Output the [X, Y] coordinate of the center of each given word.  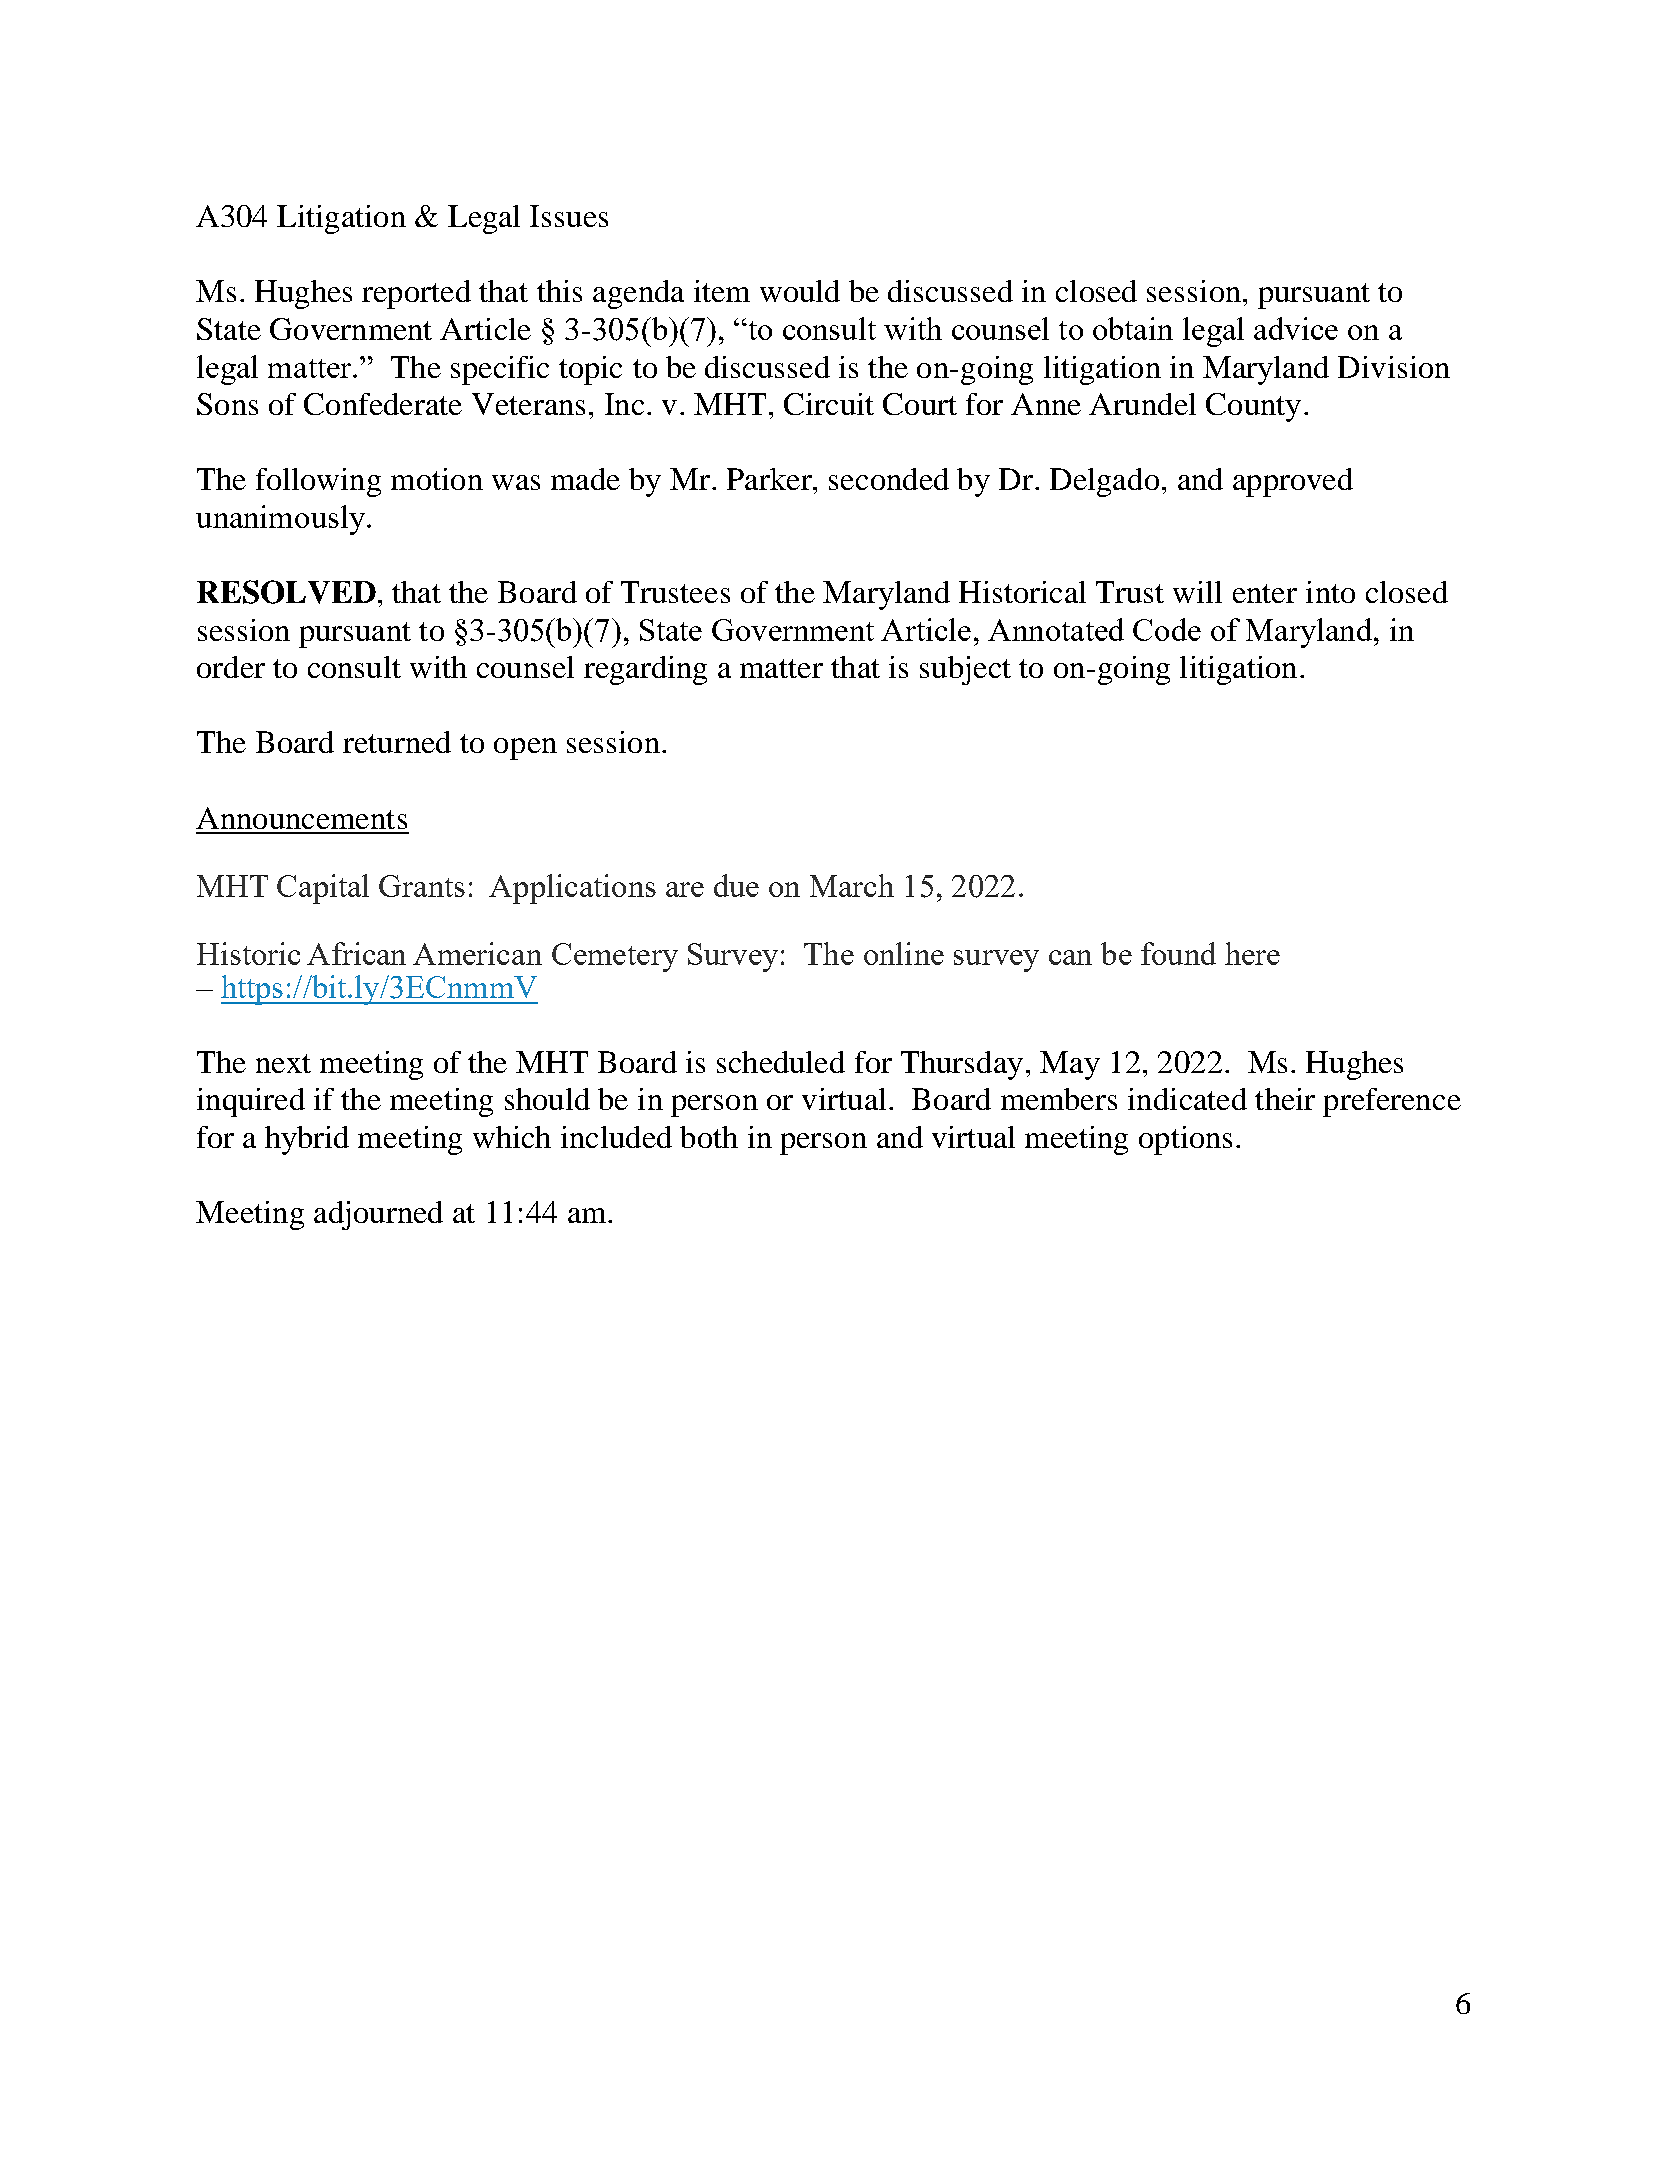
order [231, 667]
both [709, 1137]
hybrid [307, 1140]
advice [1296, 328]
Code [1167, 629]
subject [965, 670]
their [1285, 1099]
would [800, 291]
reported [416, 294]
